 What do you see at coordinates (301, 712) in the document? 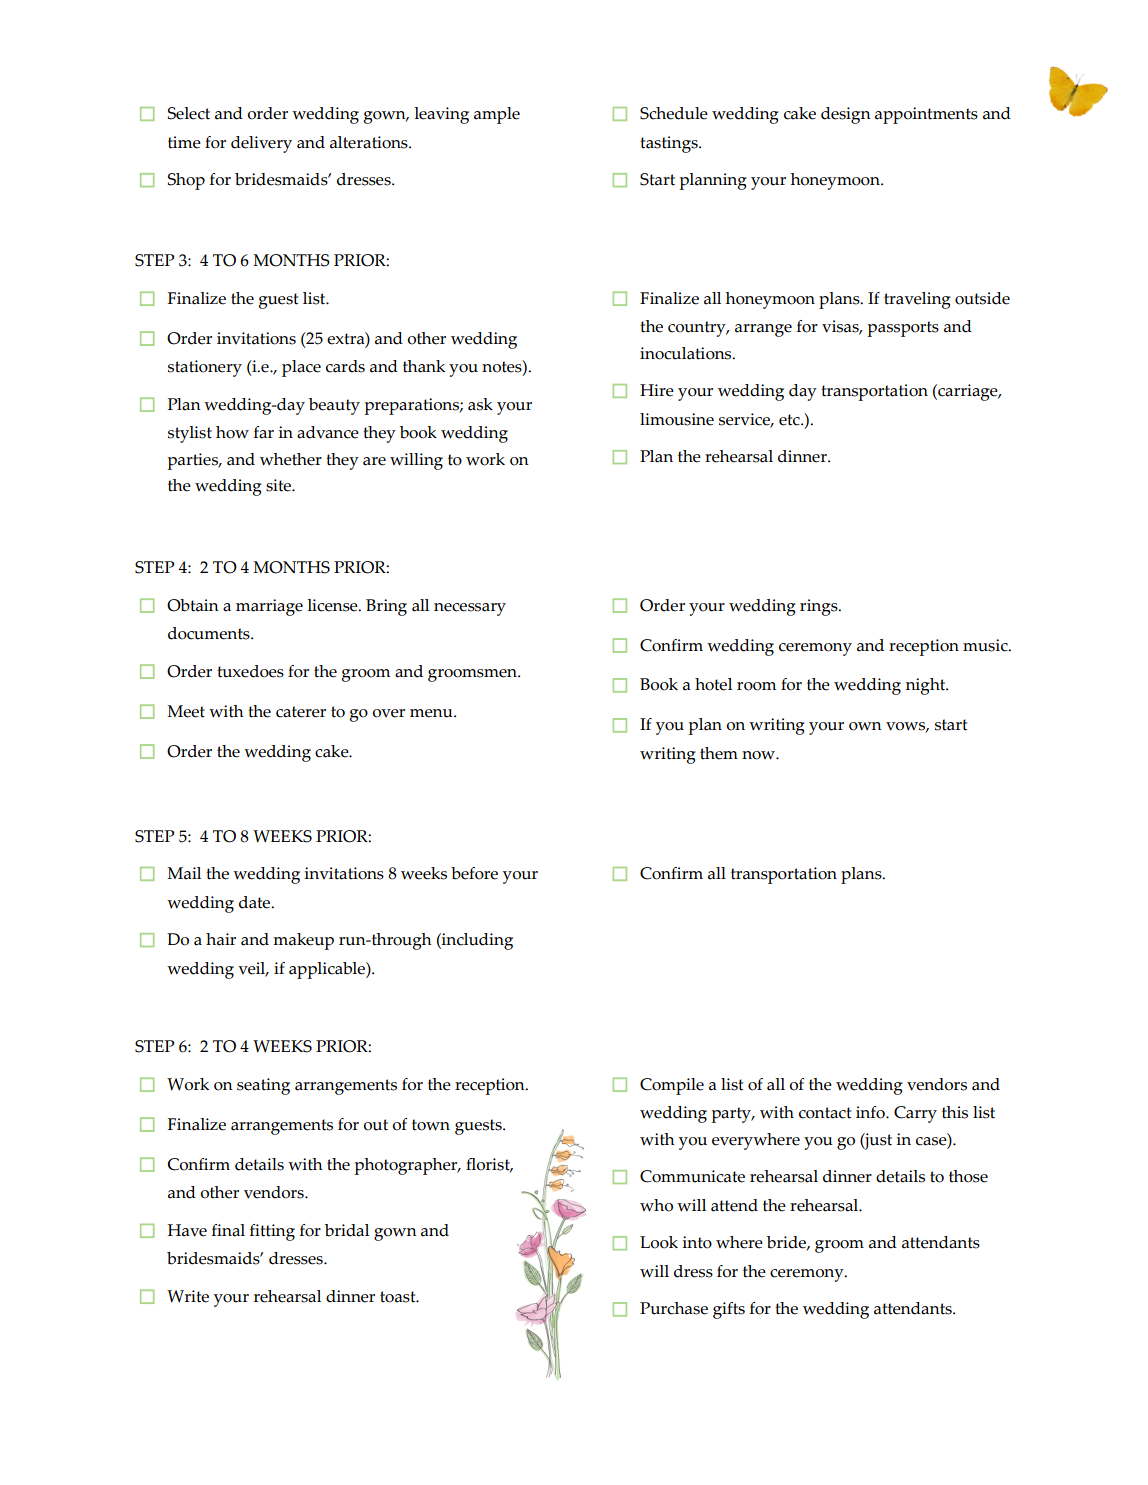
I see `caterer` at bounding box center [301, 712].
